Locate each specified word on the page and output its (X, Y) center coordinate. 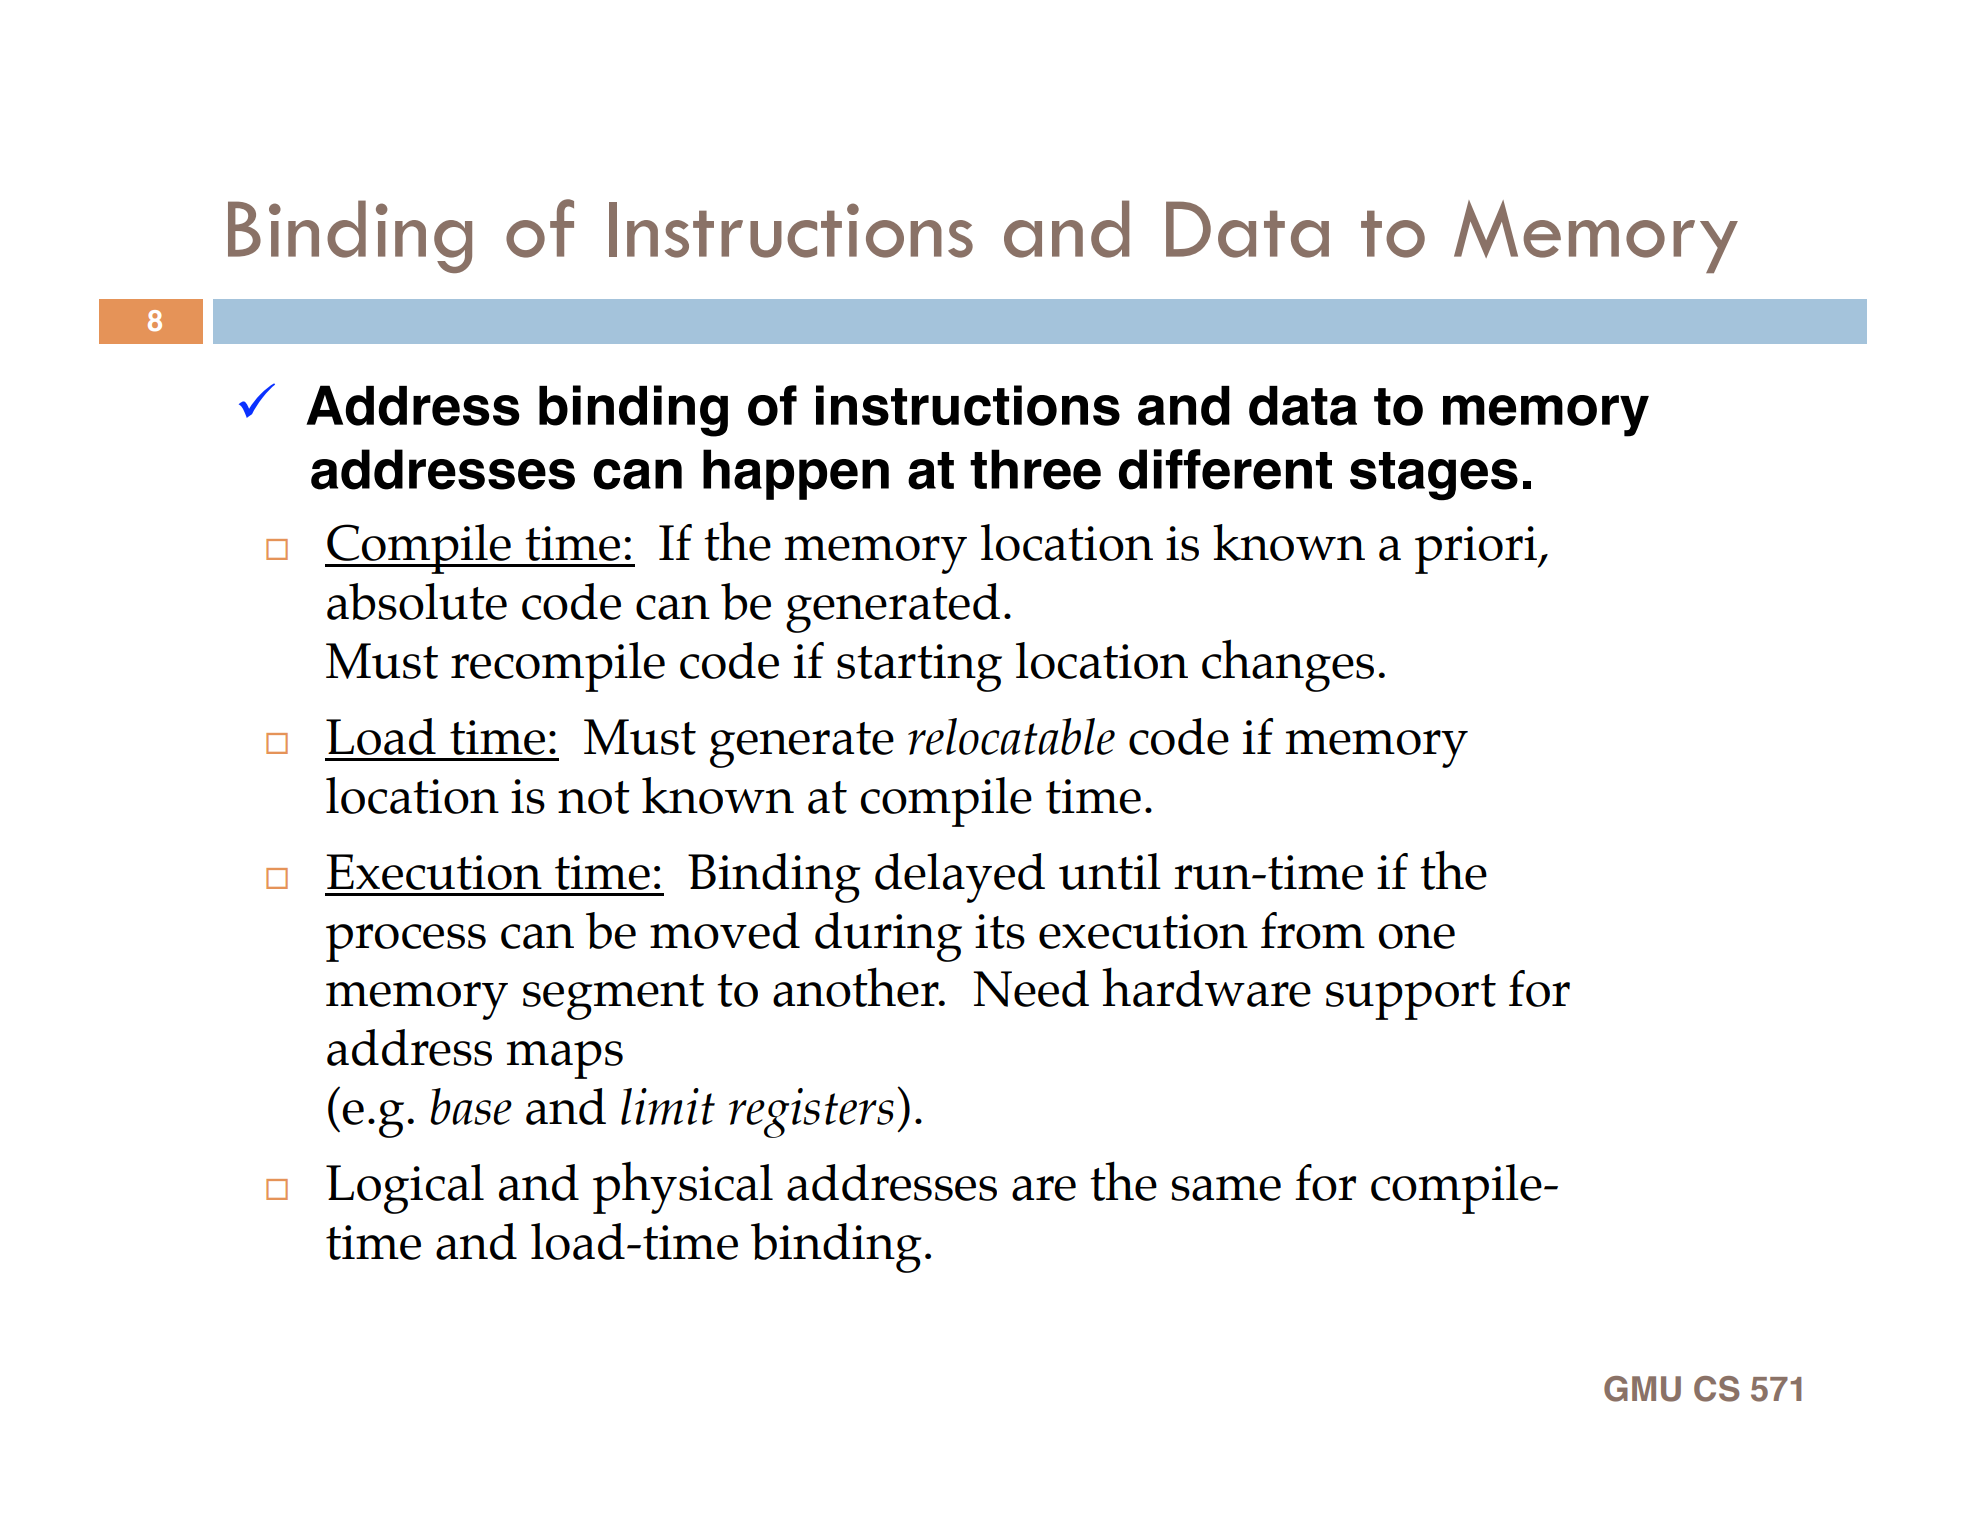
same (1226, 1188)
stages (1434, 476)
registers (811, 1113)
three (1035, 469)
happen (796, 474)
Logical (405, 1189)
